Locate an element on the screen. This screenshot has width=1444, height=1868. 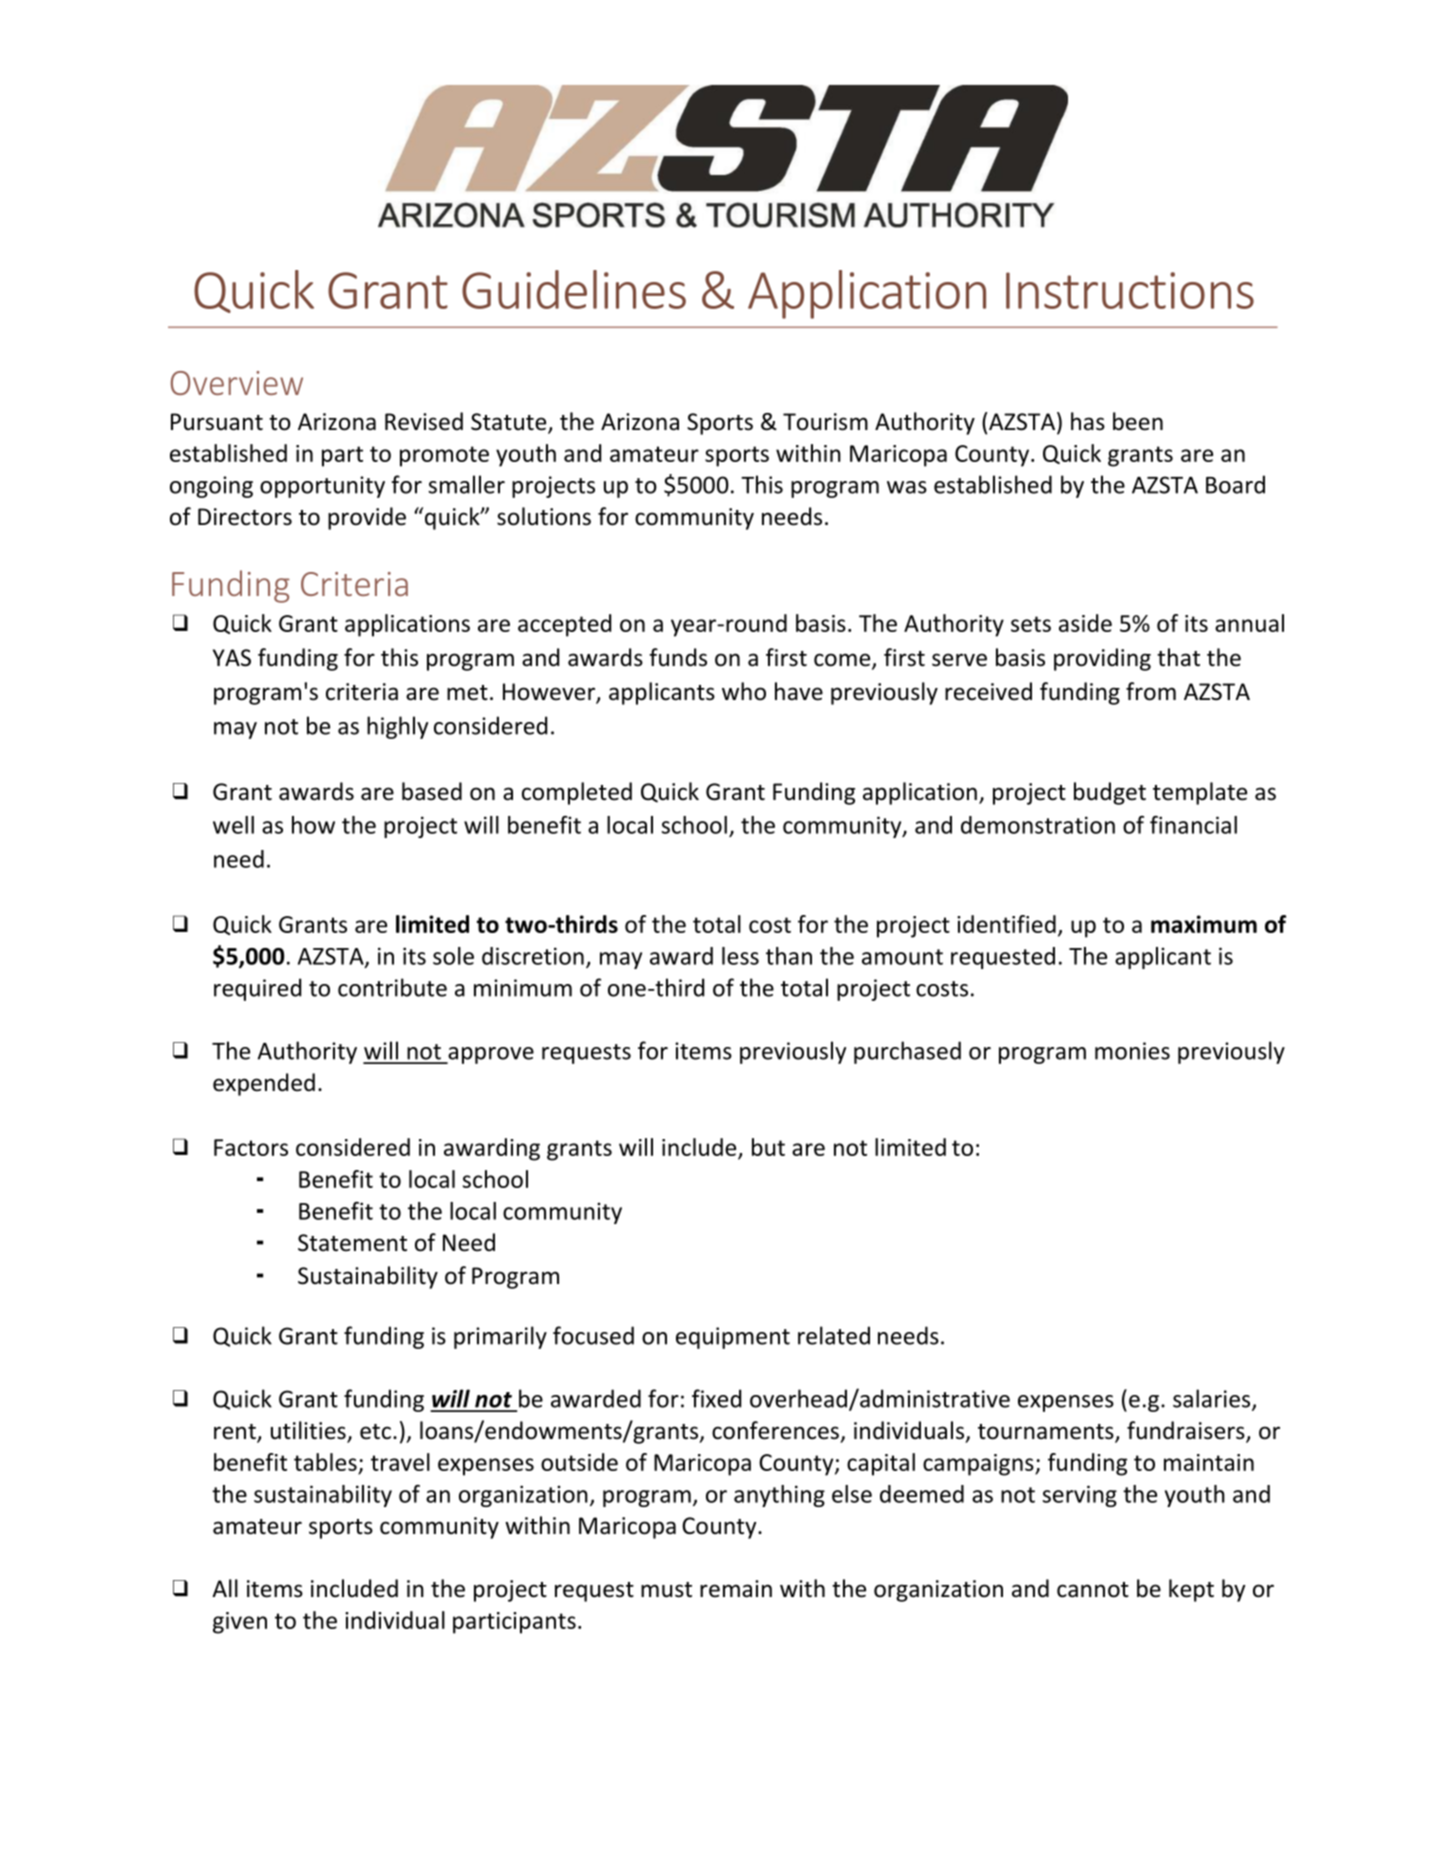
providing is located at coordinates (1102, 659).
